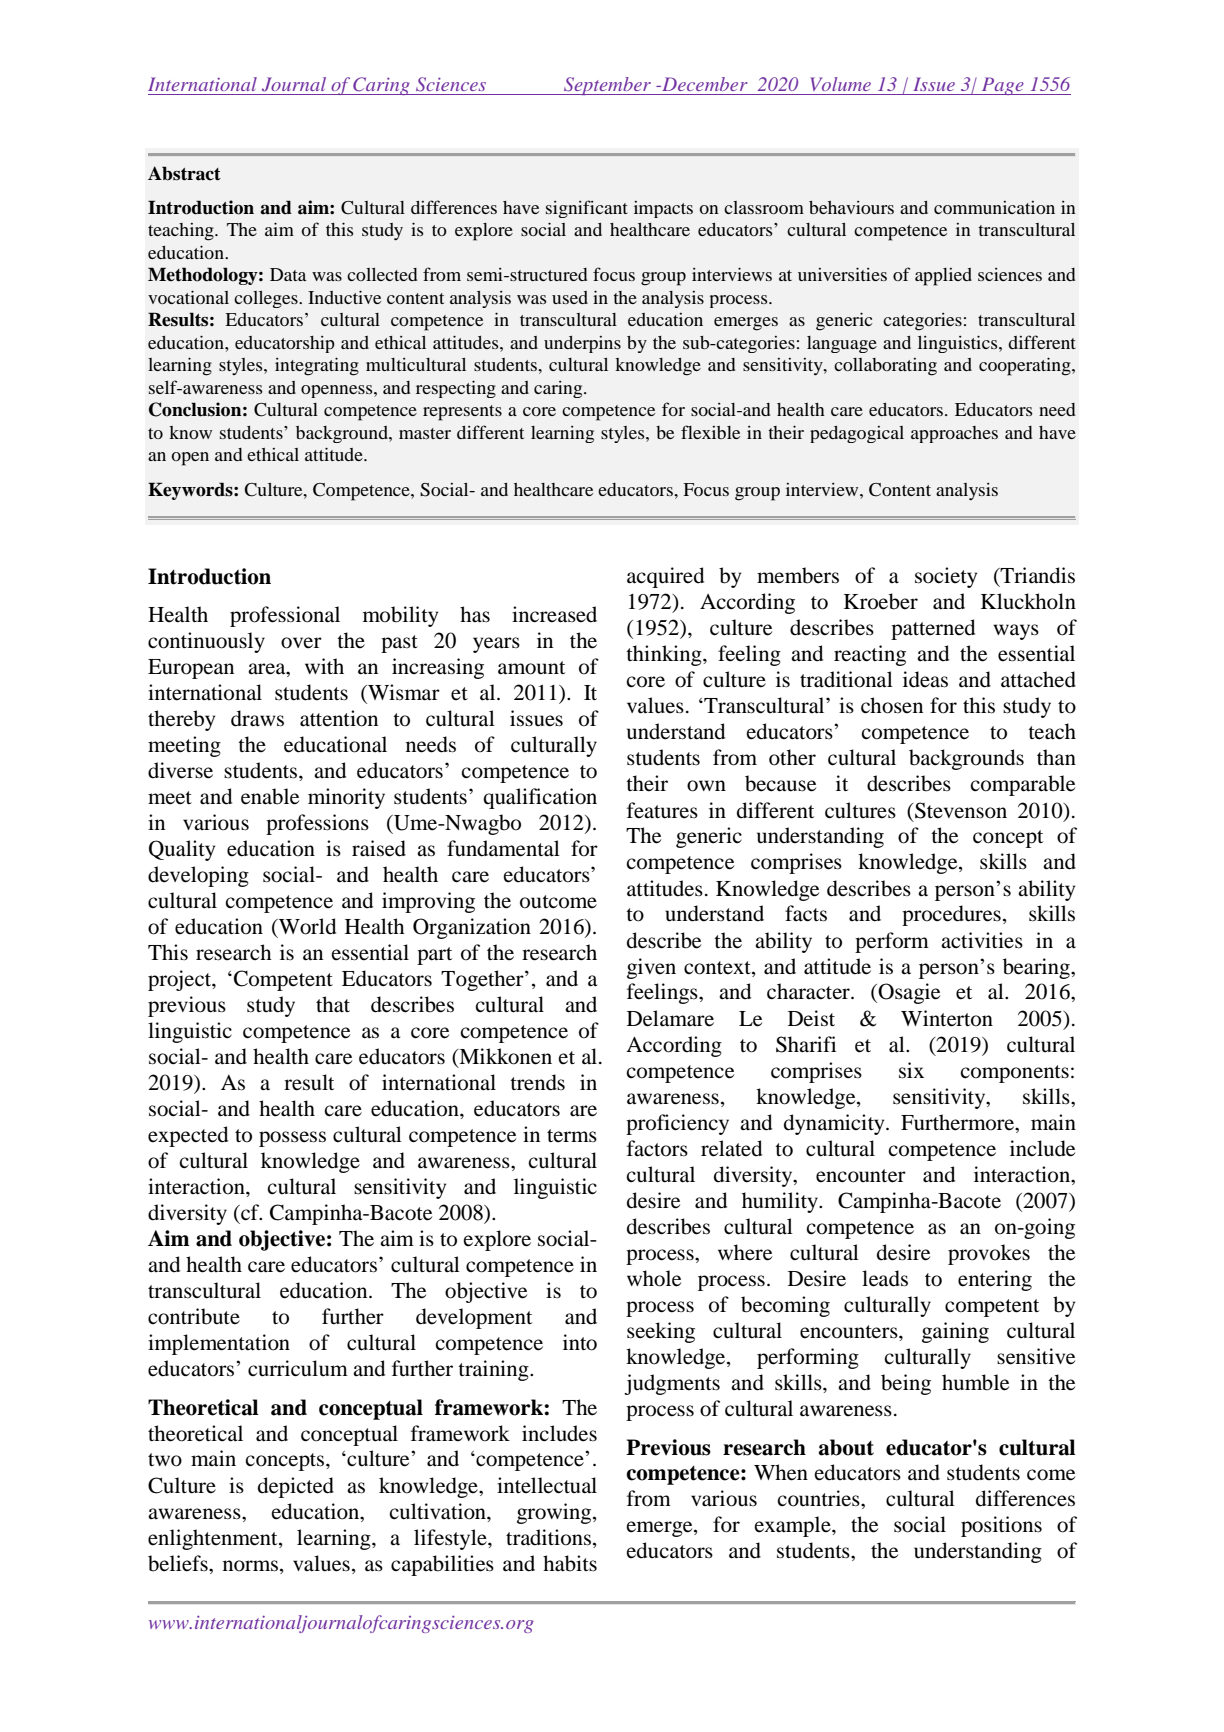 Image resolution: width=1224 pixels, height=1732 pixels. I want to click on provokes, so click(989, 1254).
